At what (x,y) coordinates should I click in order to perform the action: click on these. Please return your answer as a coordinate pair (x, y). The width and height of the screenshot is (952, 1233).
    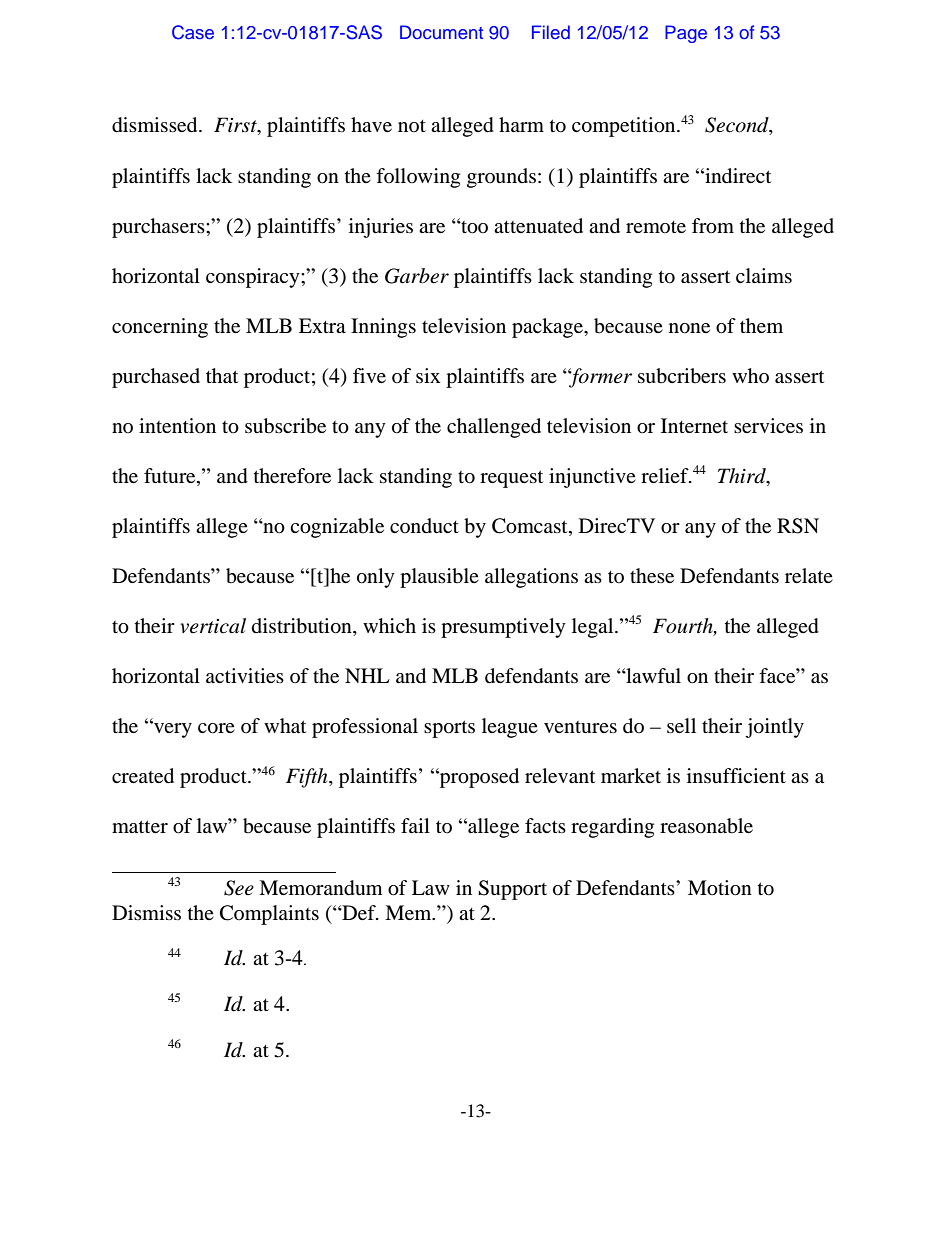
    Looking at the image, I should click on (652, 575).
